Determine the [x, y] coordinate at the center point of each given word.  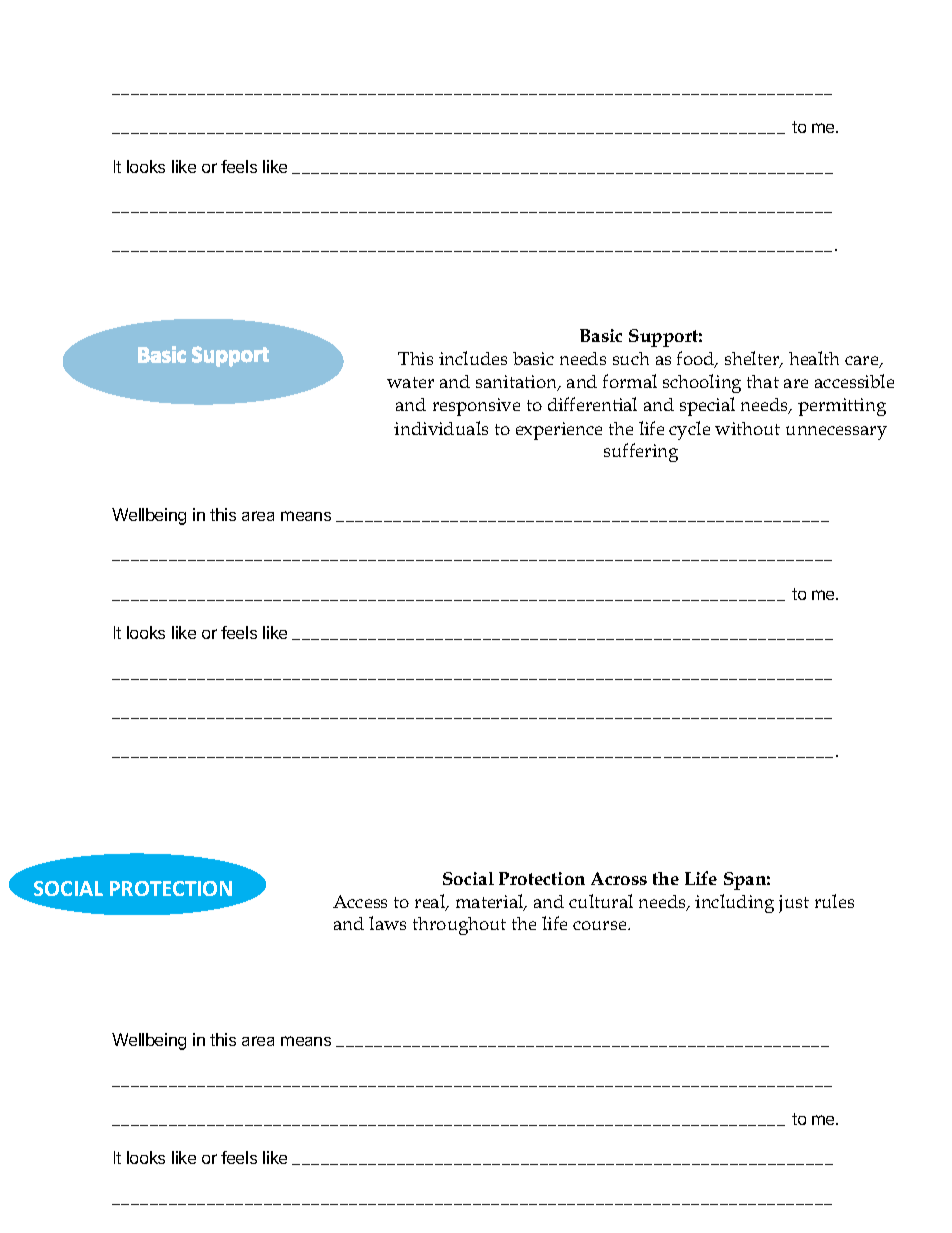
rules [834, 901]
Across [619, 878]
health [814, 358]
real [431, 902]
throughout [459, 926]
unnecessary [836, 433]
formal [630, 381]
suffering [641, 452]
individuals [441, 428]
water [410, 382]
